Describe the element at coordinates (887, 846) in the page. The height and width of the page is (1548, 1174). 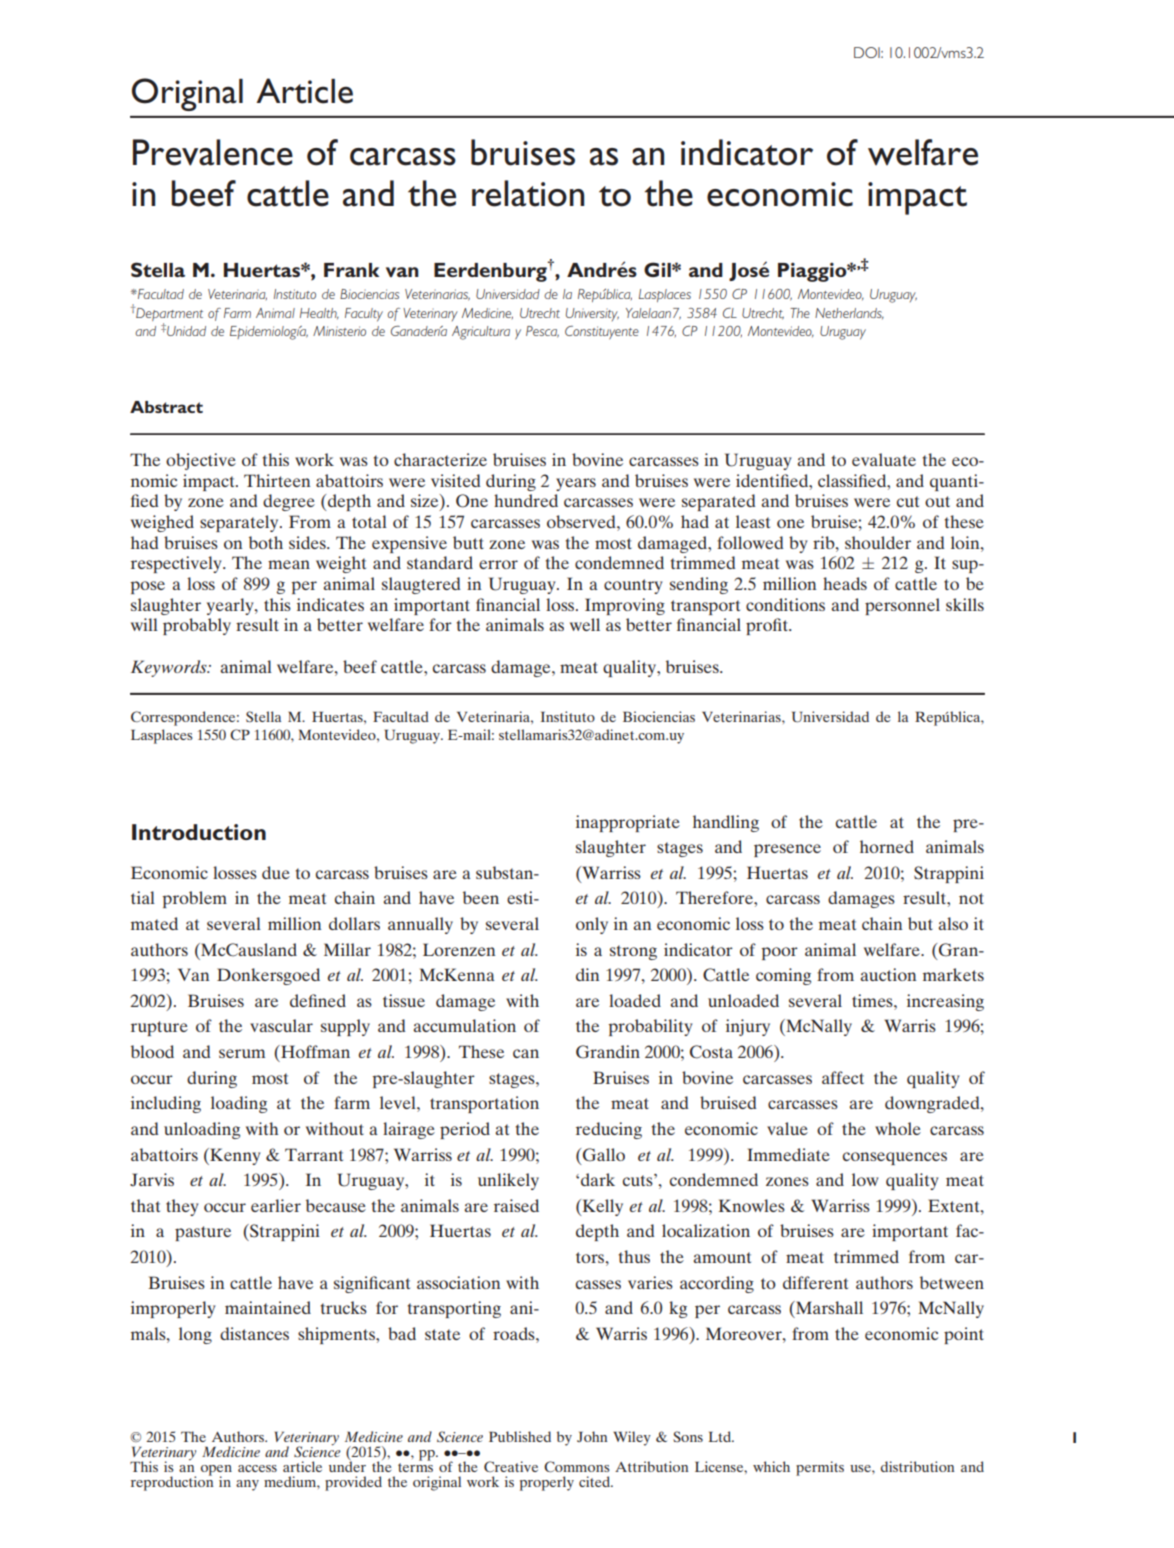
I see `horned` at that location.
